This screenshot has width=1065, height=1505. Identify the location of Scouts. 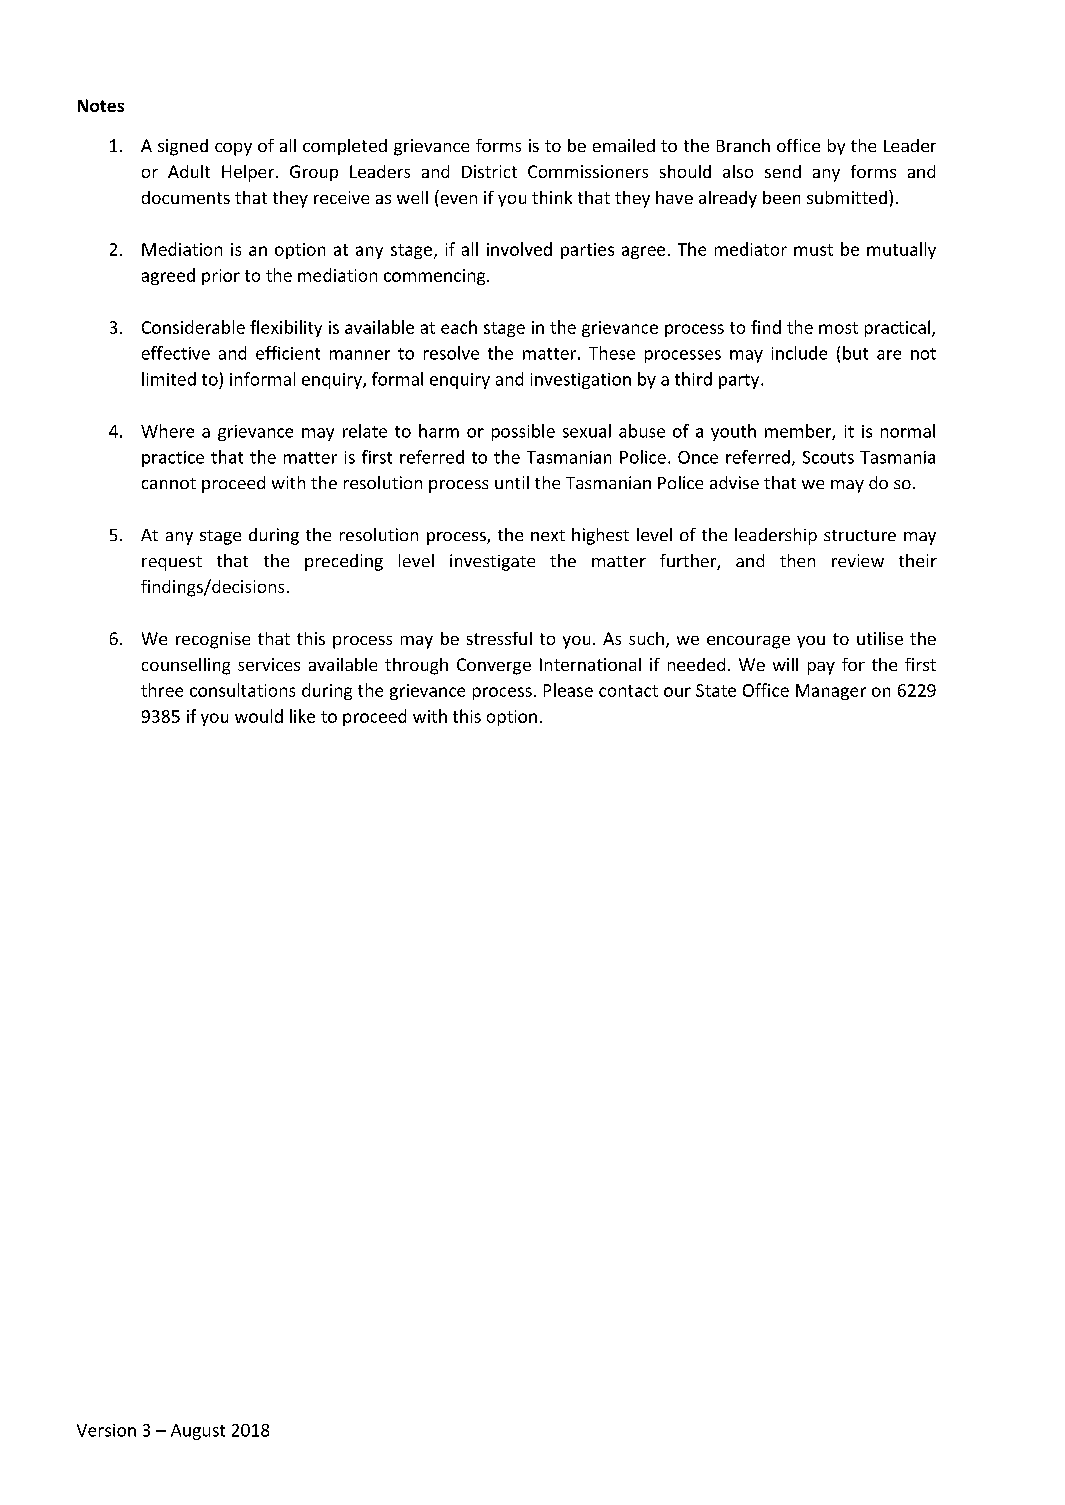
(828, 457).
